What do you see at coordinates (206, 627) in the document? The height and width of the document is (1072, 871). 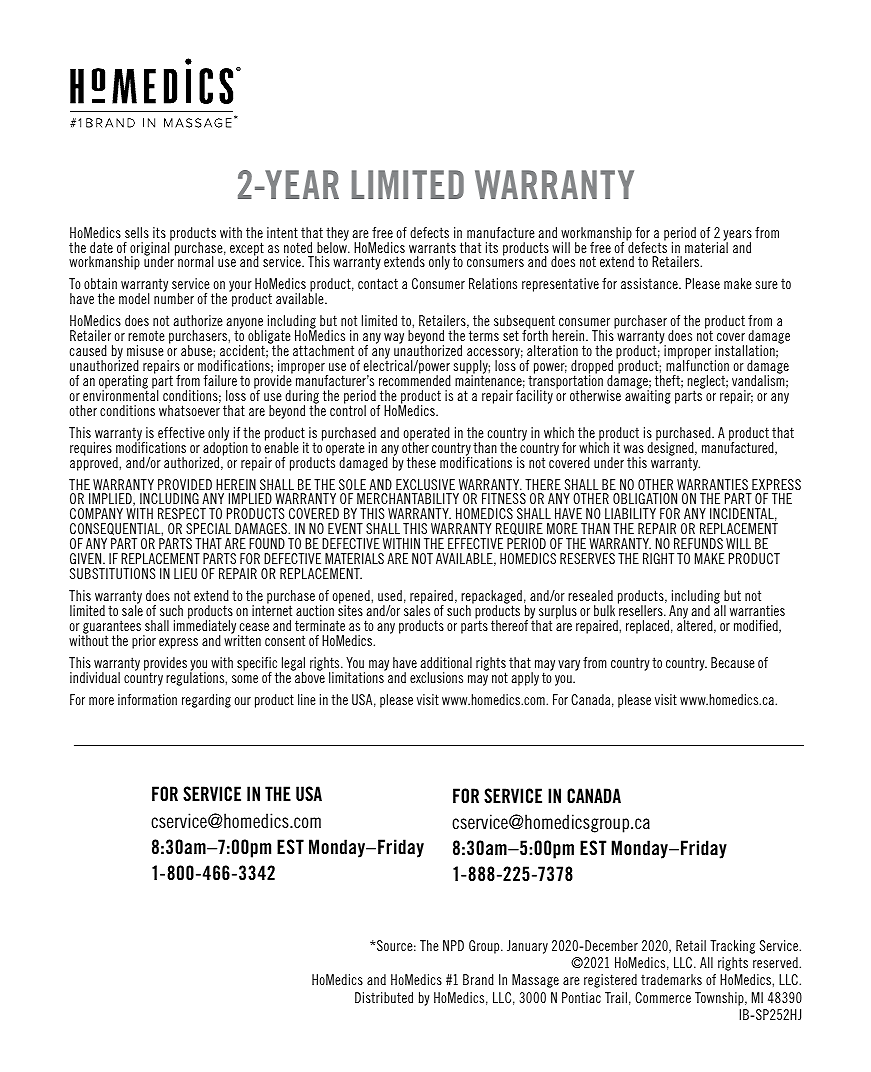 I see `immediately` at bounding box center [206, 627].
